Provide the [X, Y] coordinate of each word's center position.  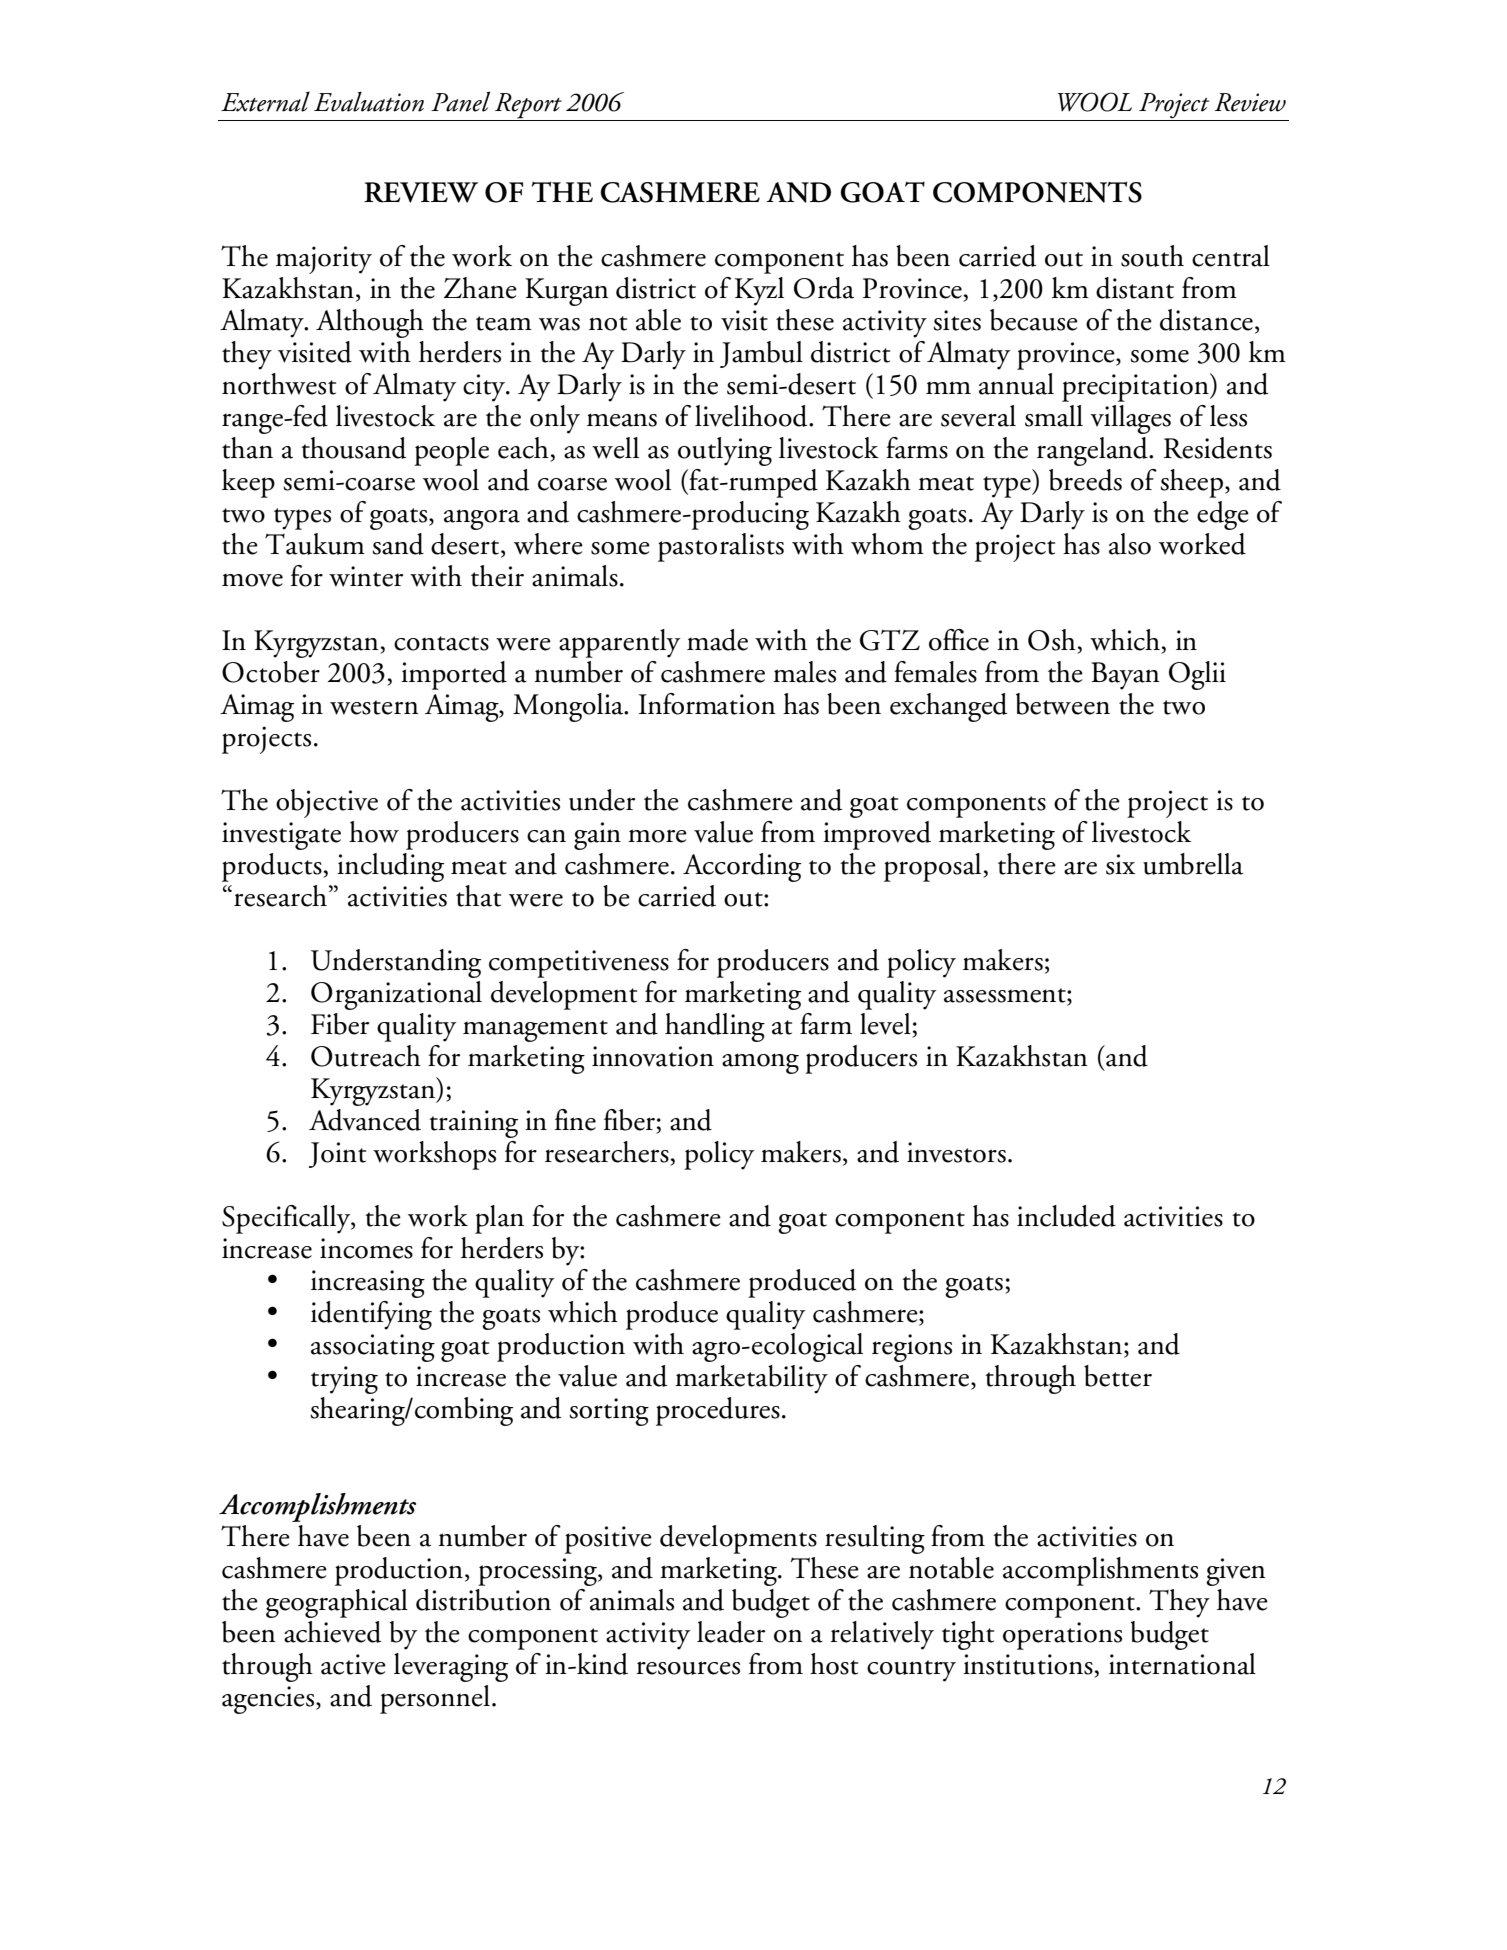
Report [528, 107]
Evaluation [369, 101]
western [374, 707]
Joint [337, 1155]
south [1152, 256]
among [760, 1063]
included [1066, 1216]
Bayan [1126, 676]
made [717, 640]
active [353, 1664]
